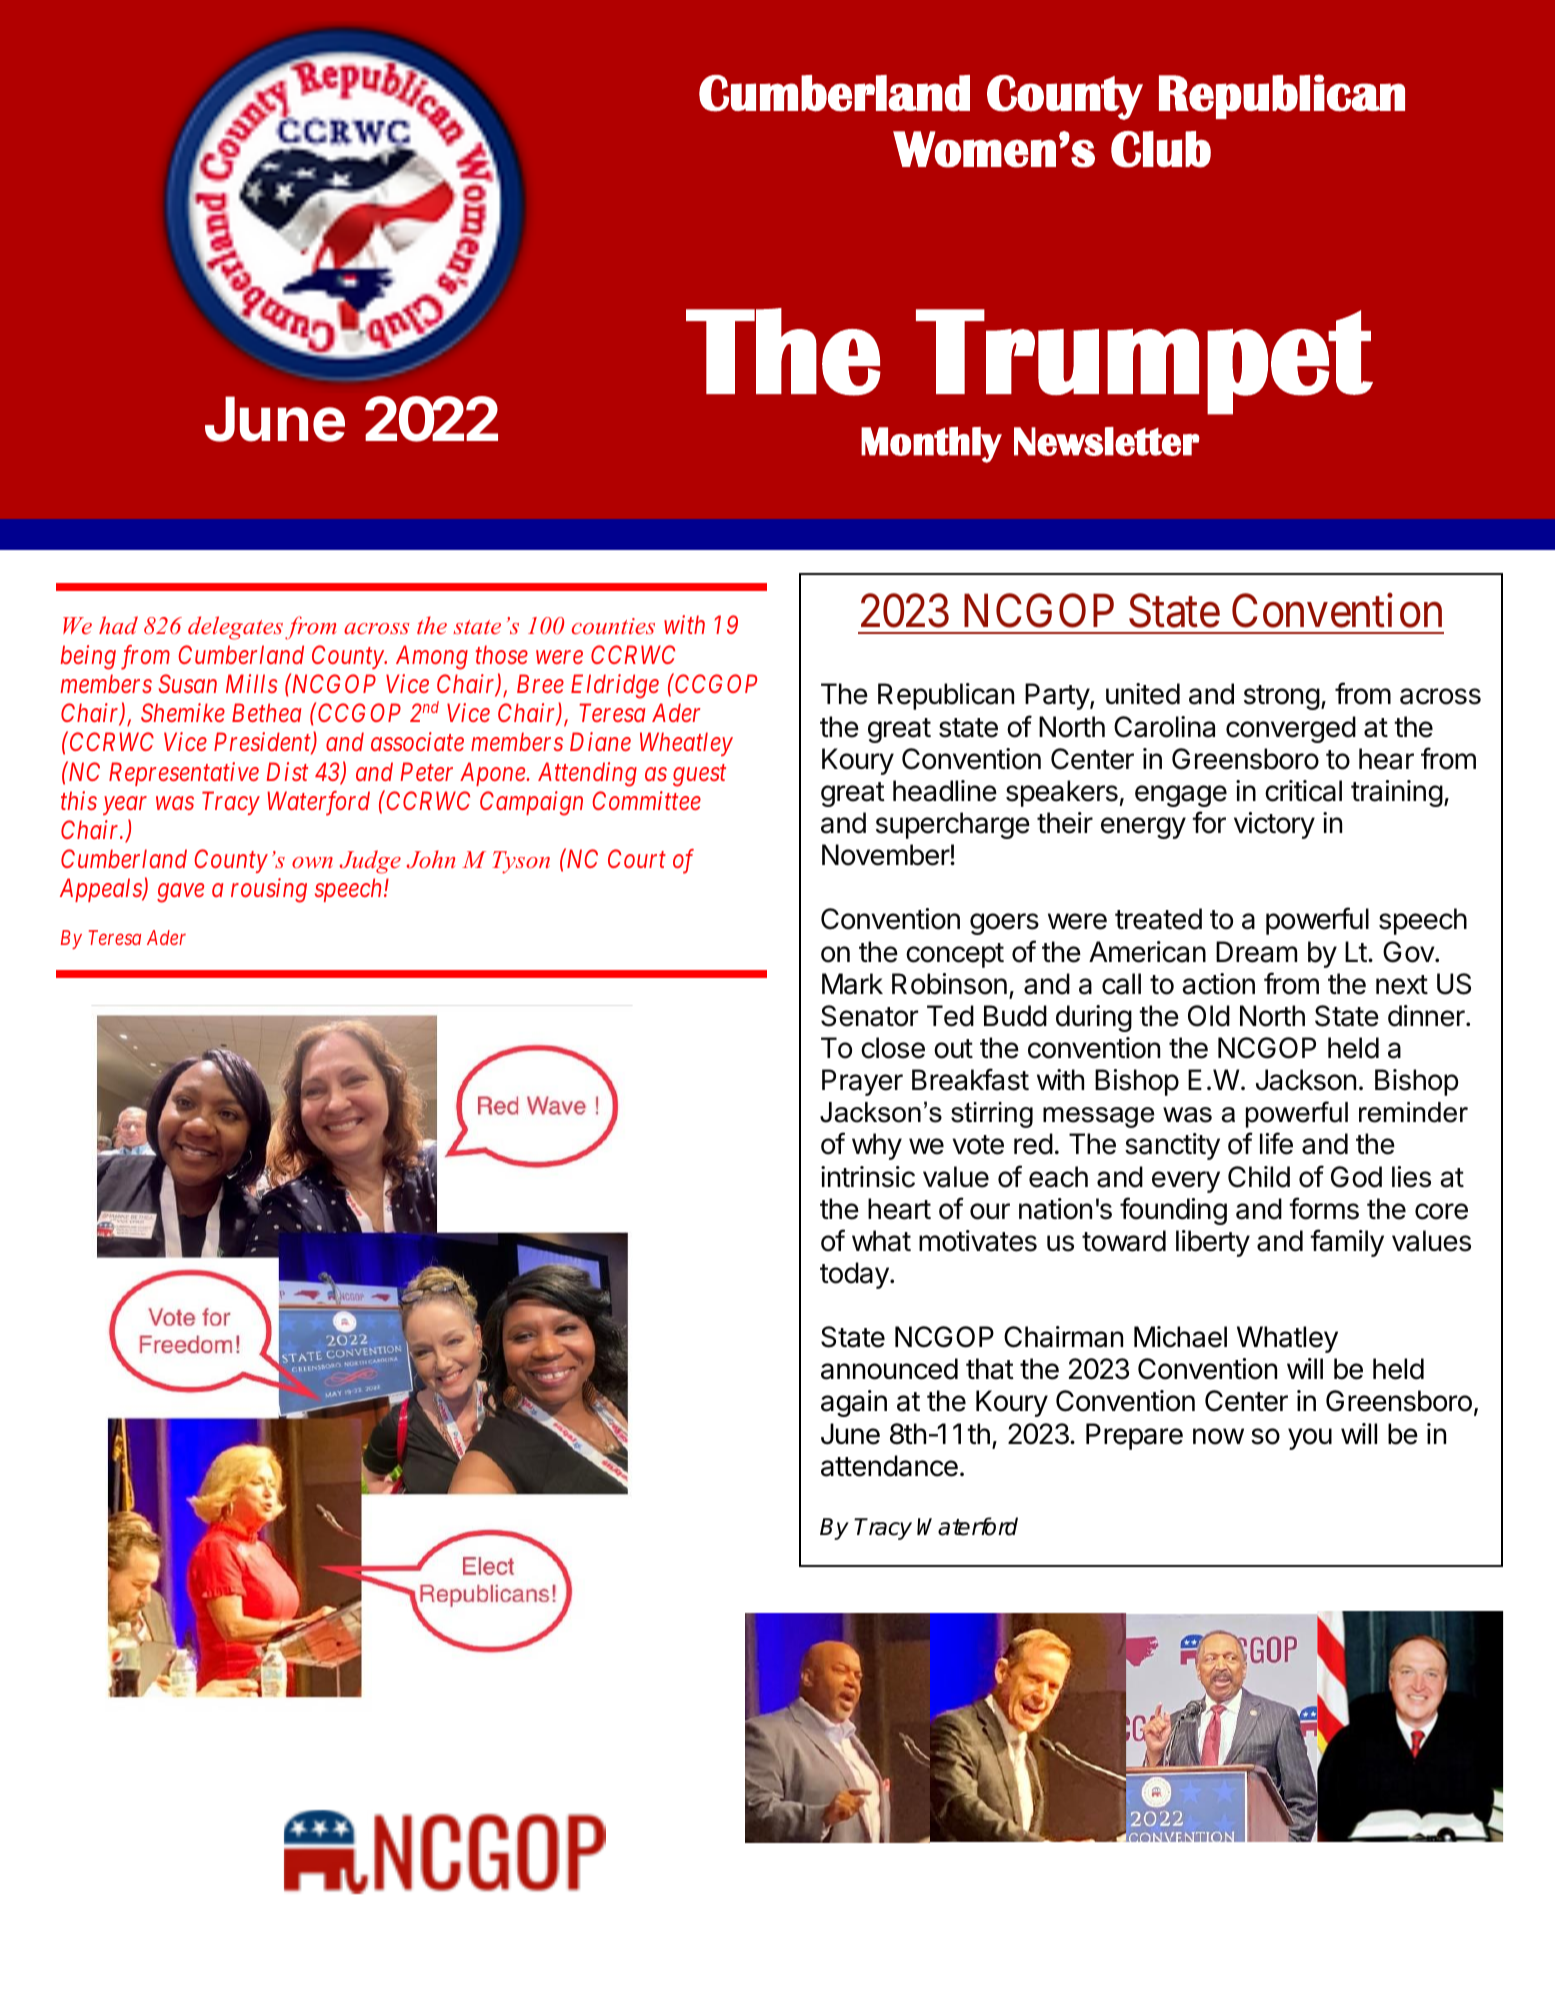 Image resolution: width=1555 pixels, height=2012 pixels. Describe the element at coordinates (869, 1016) in the screenshot. I see `Senator` at that location.
